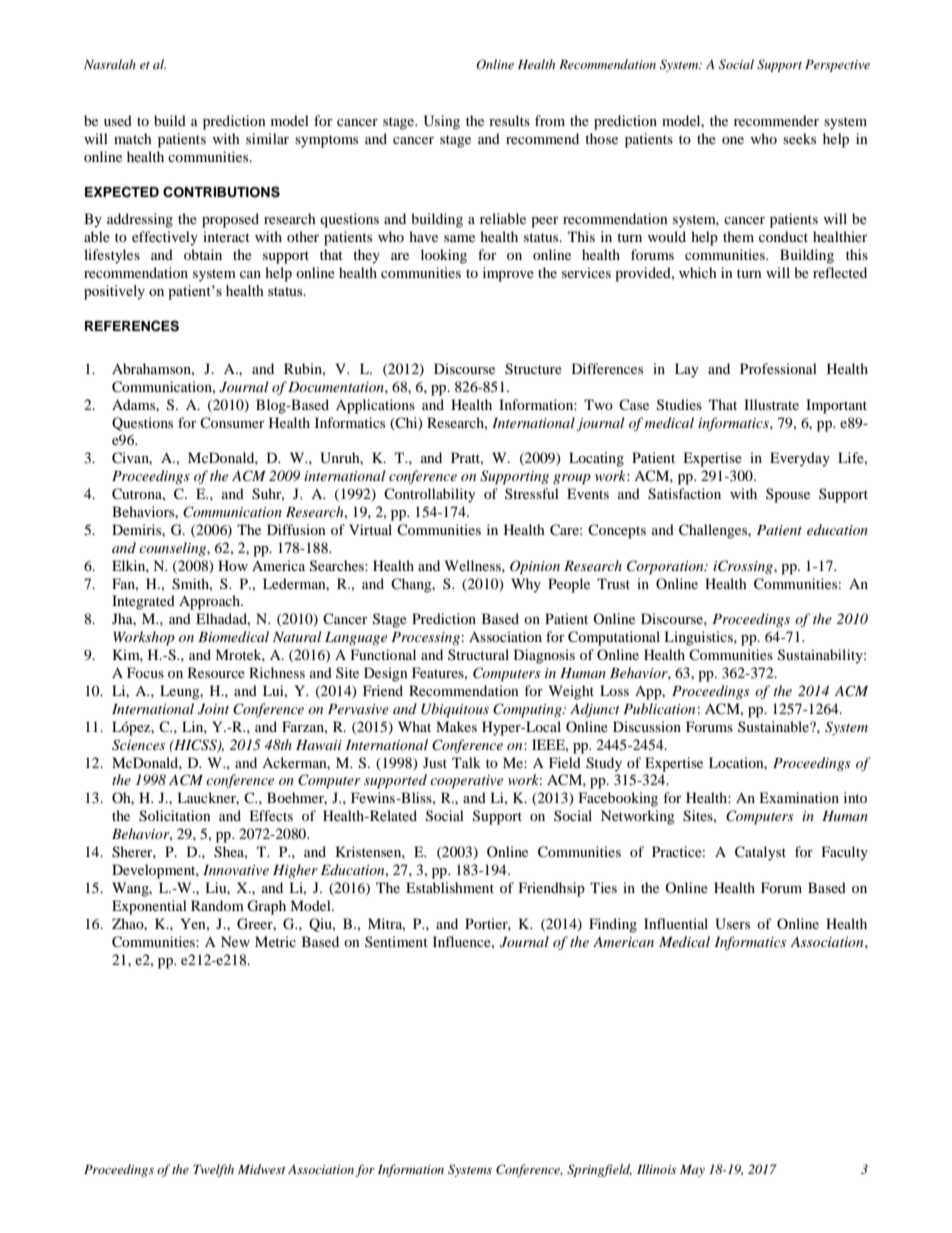  I want to click on similar, so click(267, 138).
